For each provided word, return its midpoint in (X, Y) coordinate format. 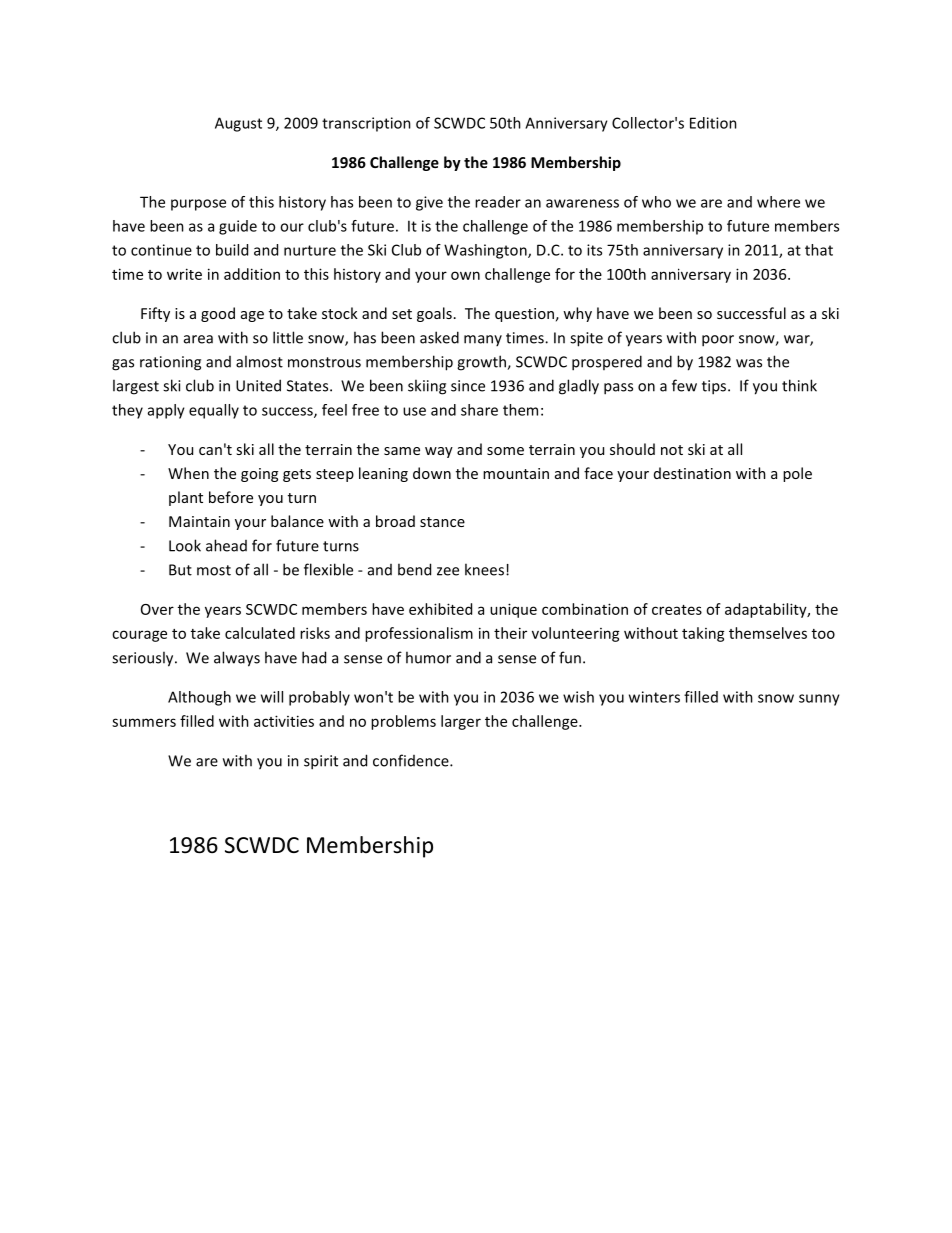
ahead (226, 545)
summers (144, 722)
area (198, 339)
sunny (819, 700)
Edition (713, 123)
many (483, 340)
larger (461, 722)
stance (442, 522)
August (238, 124)
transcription (366, 124)
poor (718, 341)
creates (677, 610)
